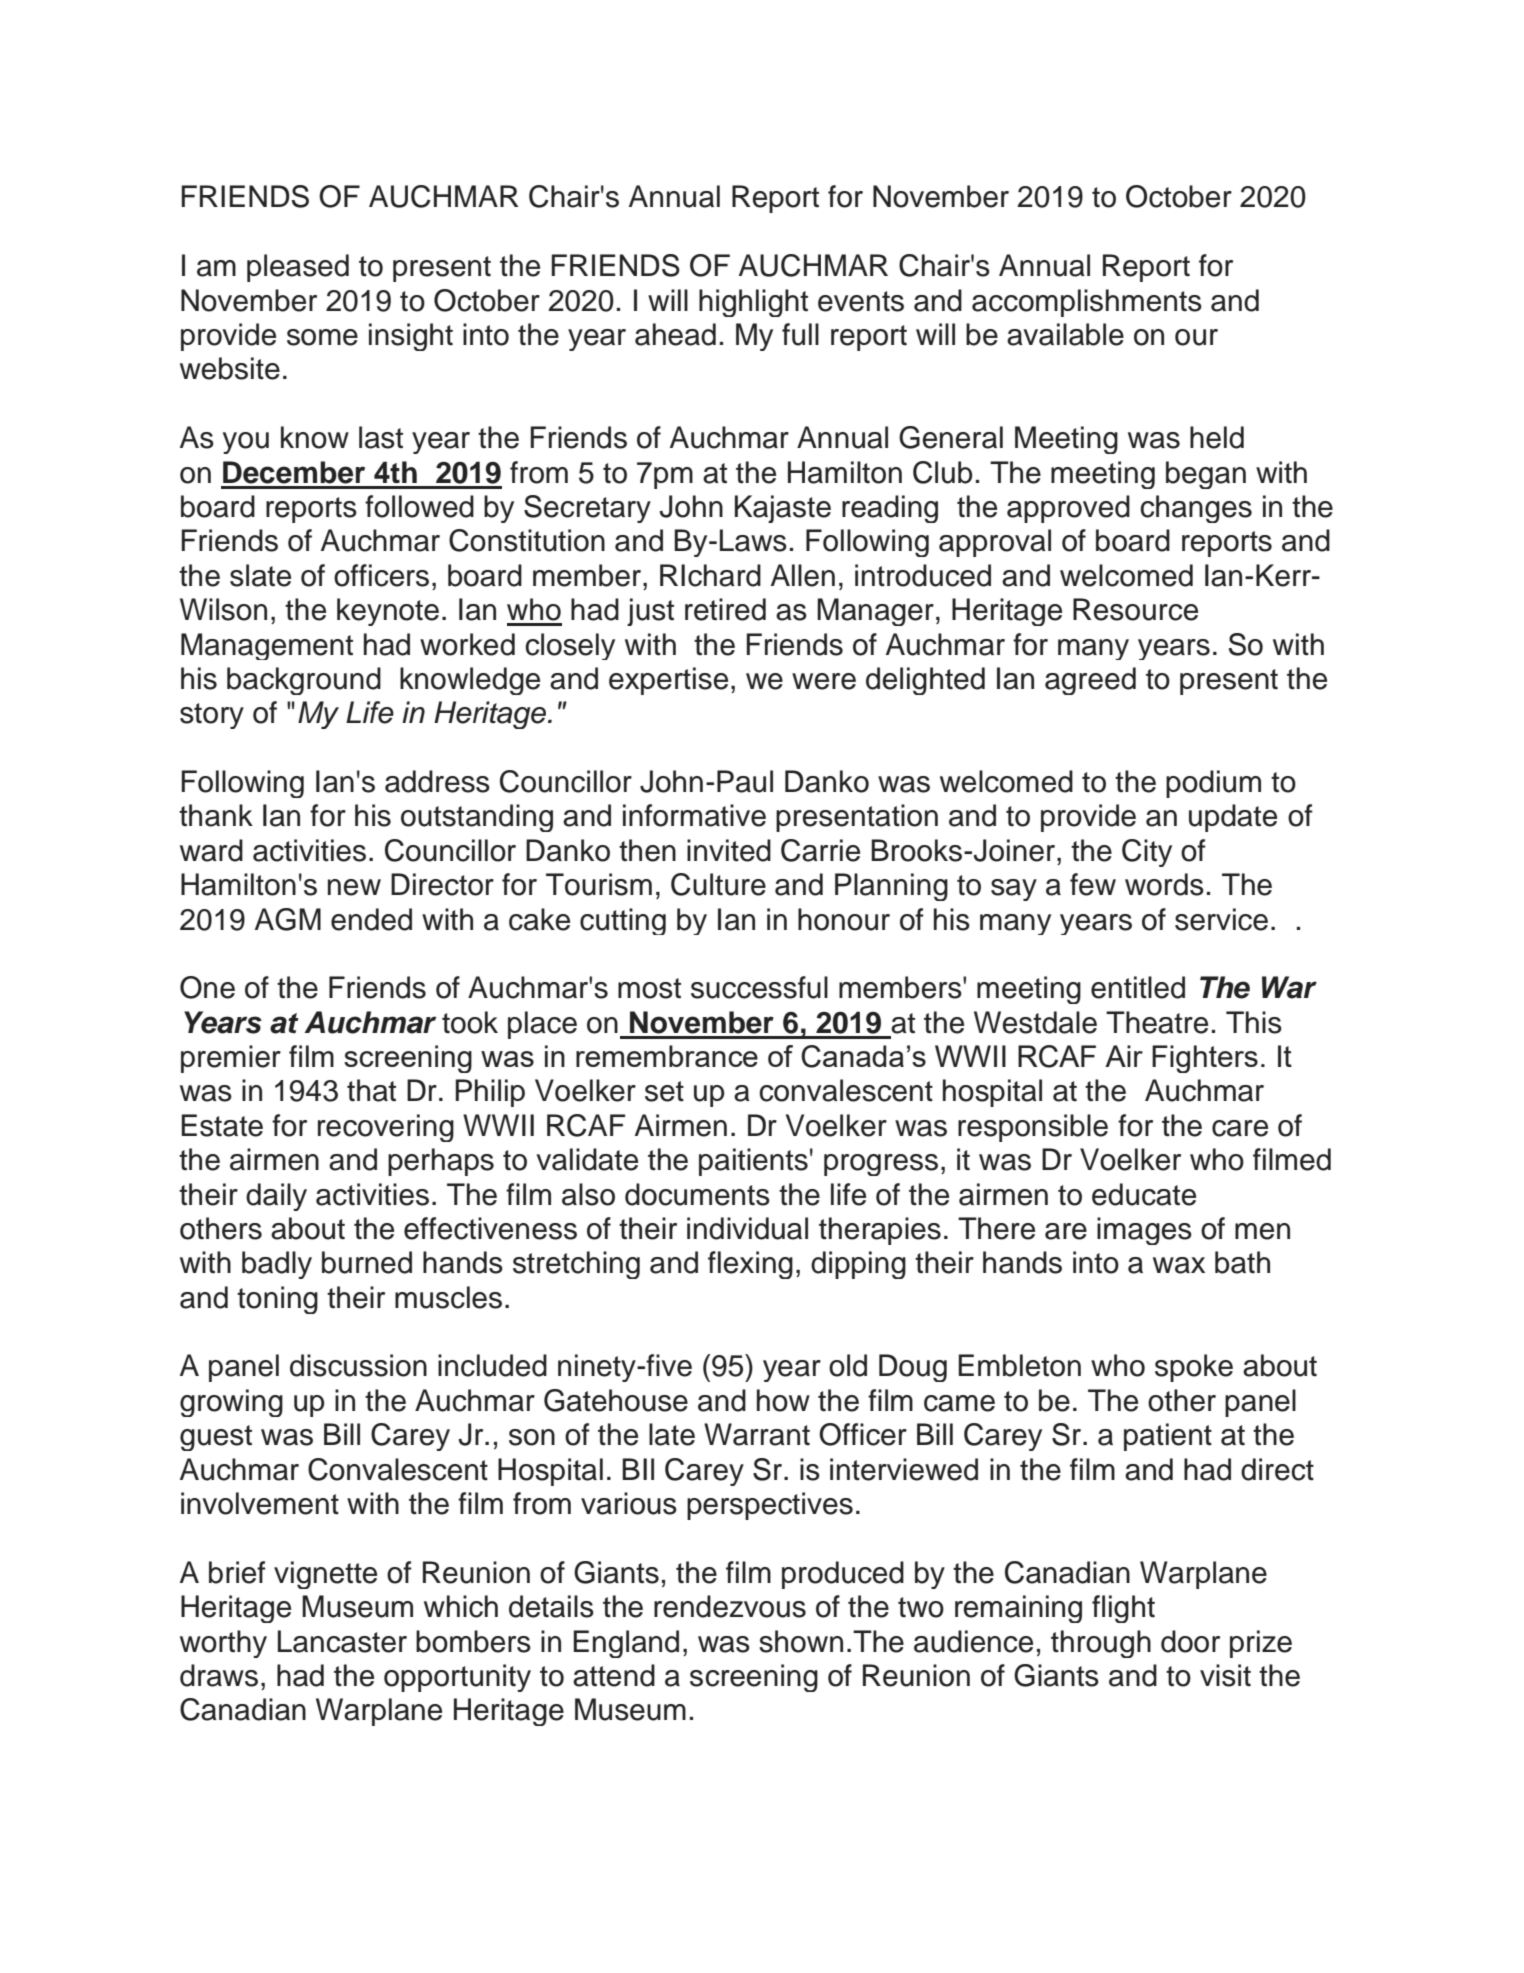 This screenshot has width=1524, height=1973. Describe the element at coordinates (753, 303) in the screenshot. I see `highlight` at that location.
